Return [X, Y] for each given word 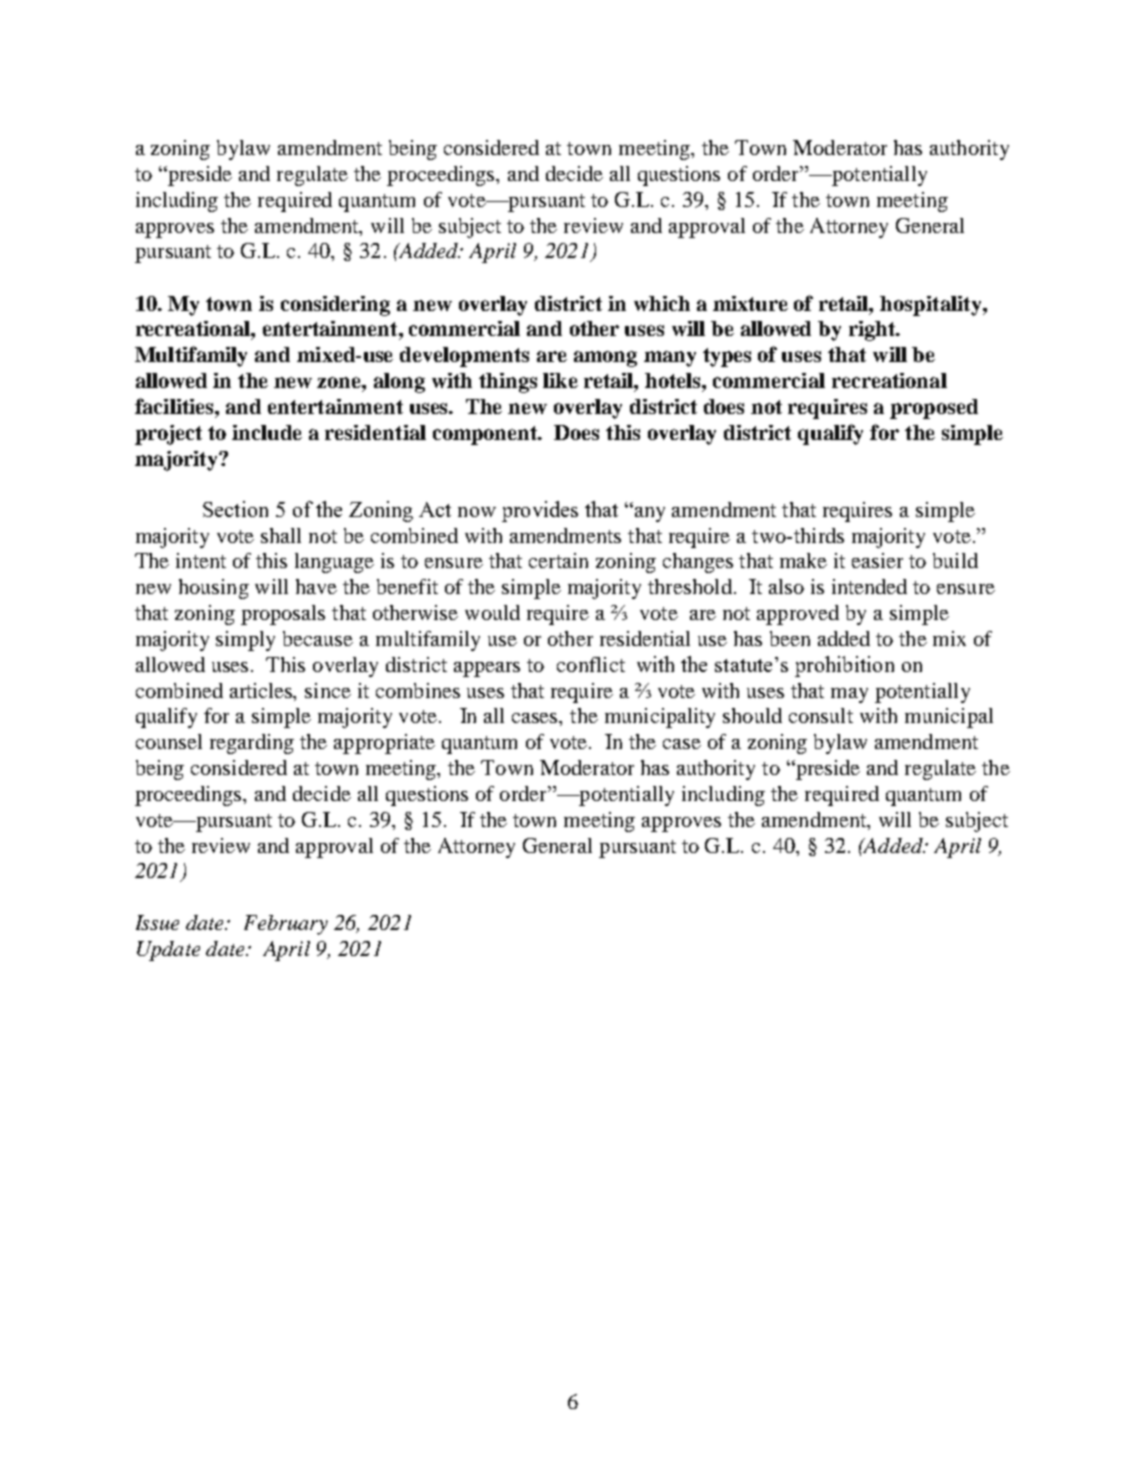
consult [821, 715]
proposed [934, 409]
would [492, 612]
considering [335, 306]
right [873, 331]
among [605, 359]
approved [798, 615]
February [286, 925]
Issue [157, 922]
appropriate [384, 744]
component [486, 435]
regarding [252, 744]
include [267, 432]
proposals [283, 615]
